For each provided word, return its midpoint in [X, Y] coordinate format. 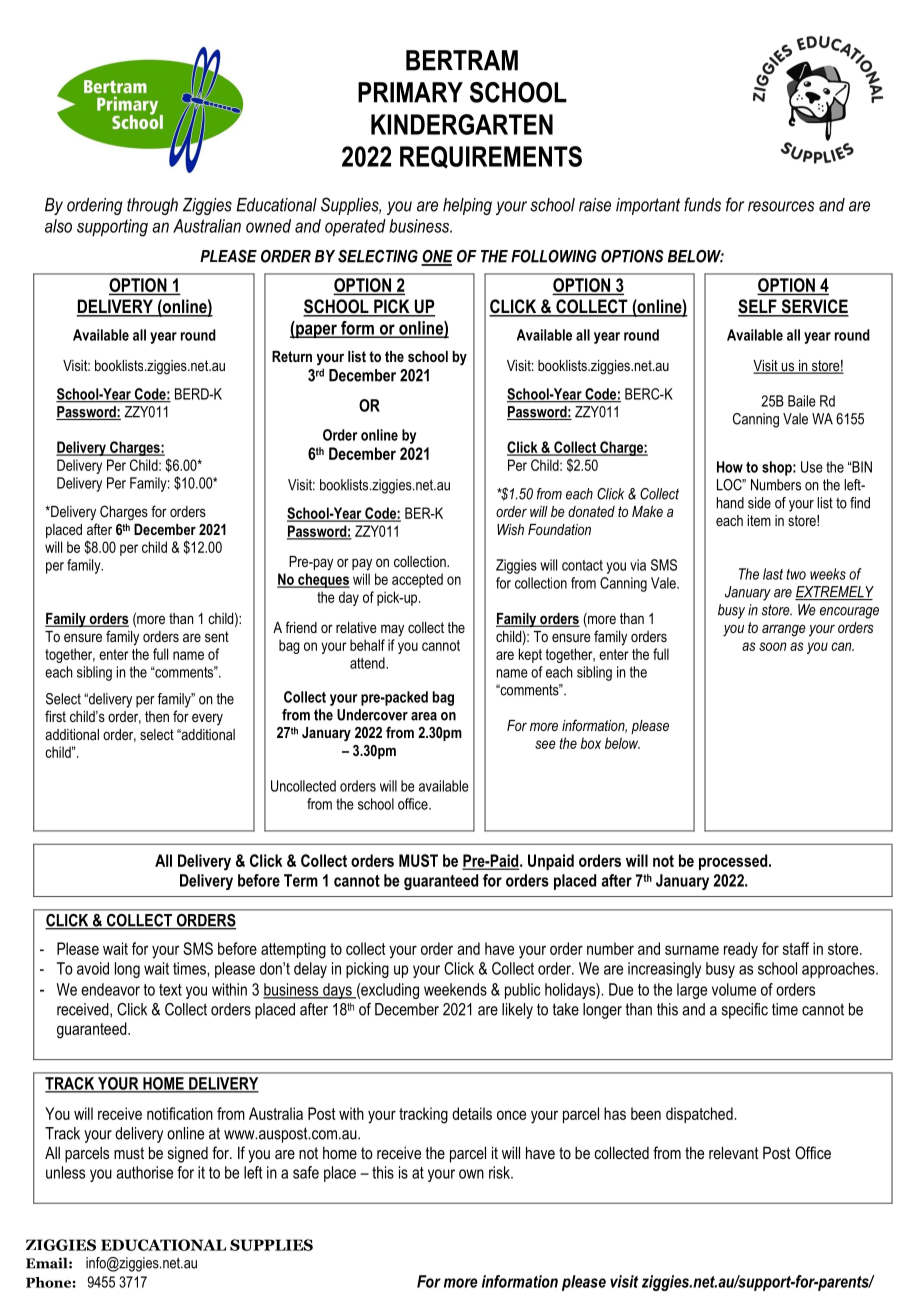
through [152, 206]
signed [188, 1155]
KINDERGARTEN [462, 124]
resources [781, 206]
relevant [734, 1152]
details [472, 1113]
